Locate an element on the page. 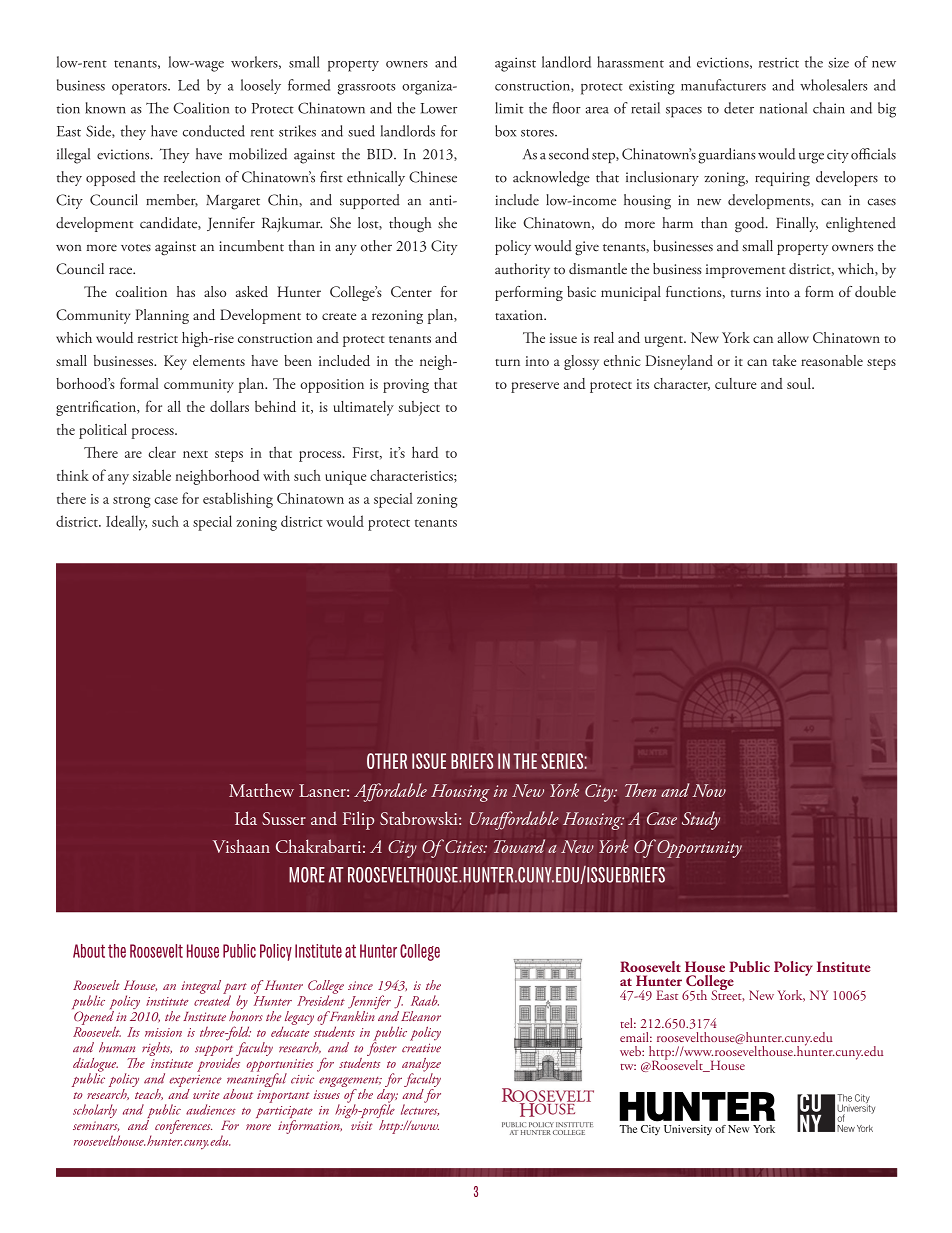 The width and height of the document is (952, 1233). Ideally is located at coordinates (126, 523).
